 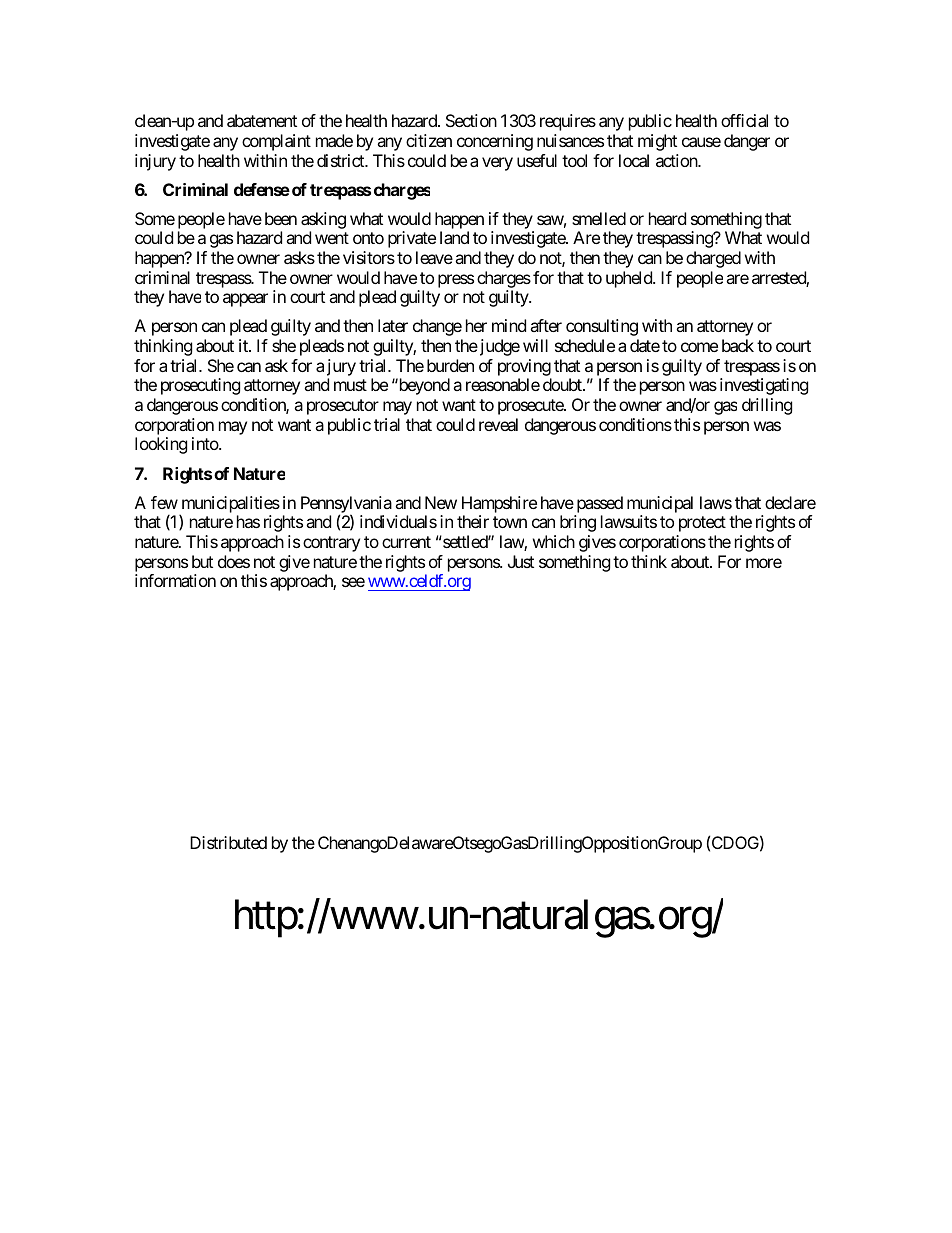 I want to click on complaint, so click(x=276, y=142).
